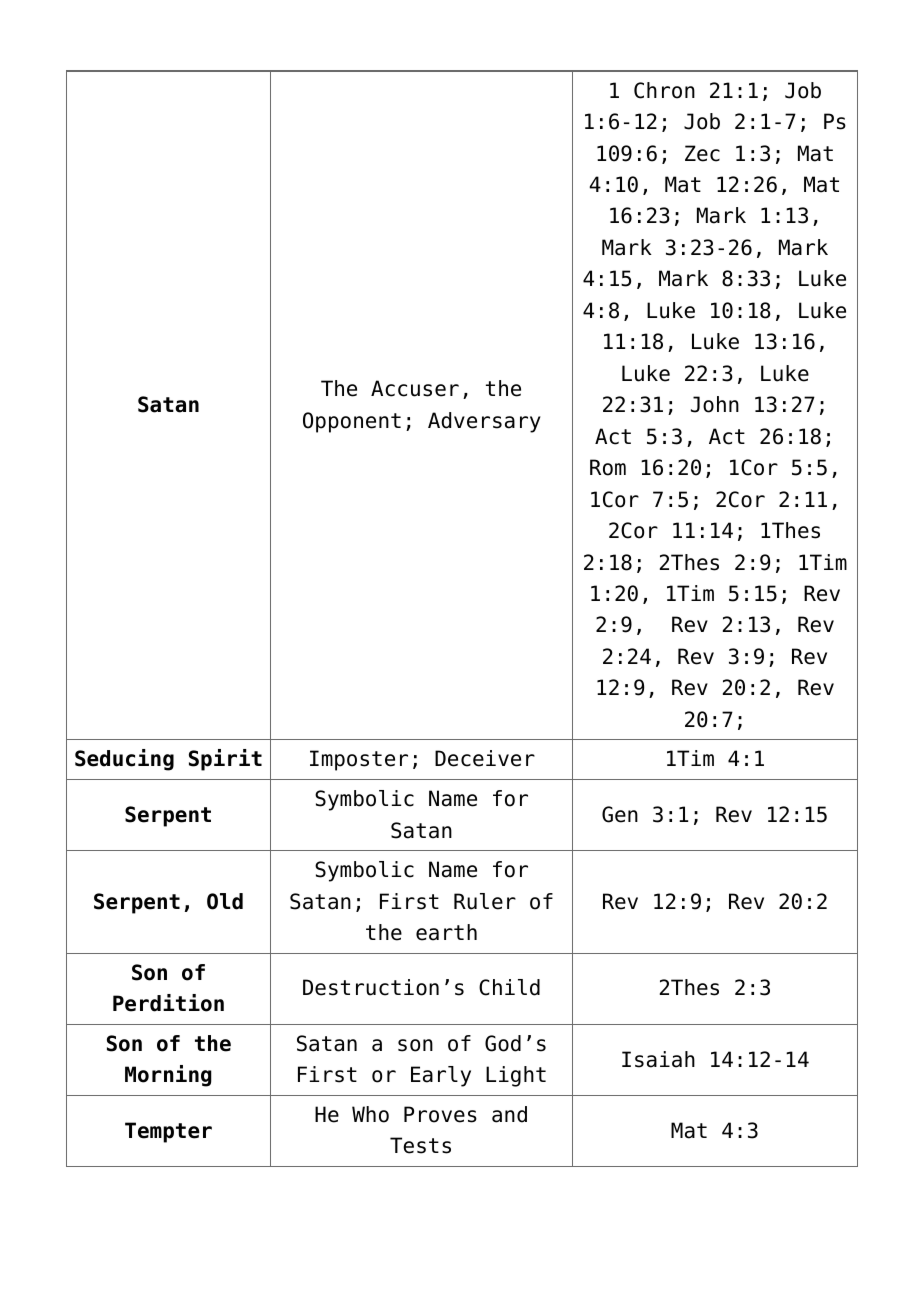 The height and width of the screenshot is (1308, 924). I want to click on Opponent, so click(352, 422).
